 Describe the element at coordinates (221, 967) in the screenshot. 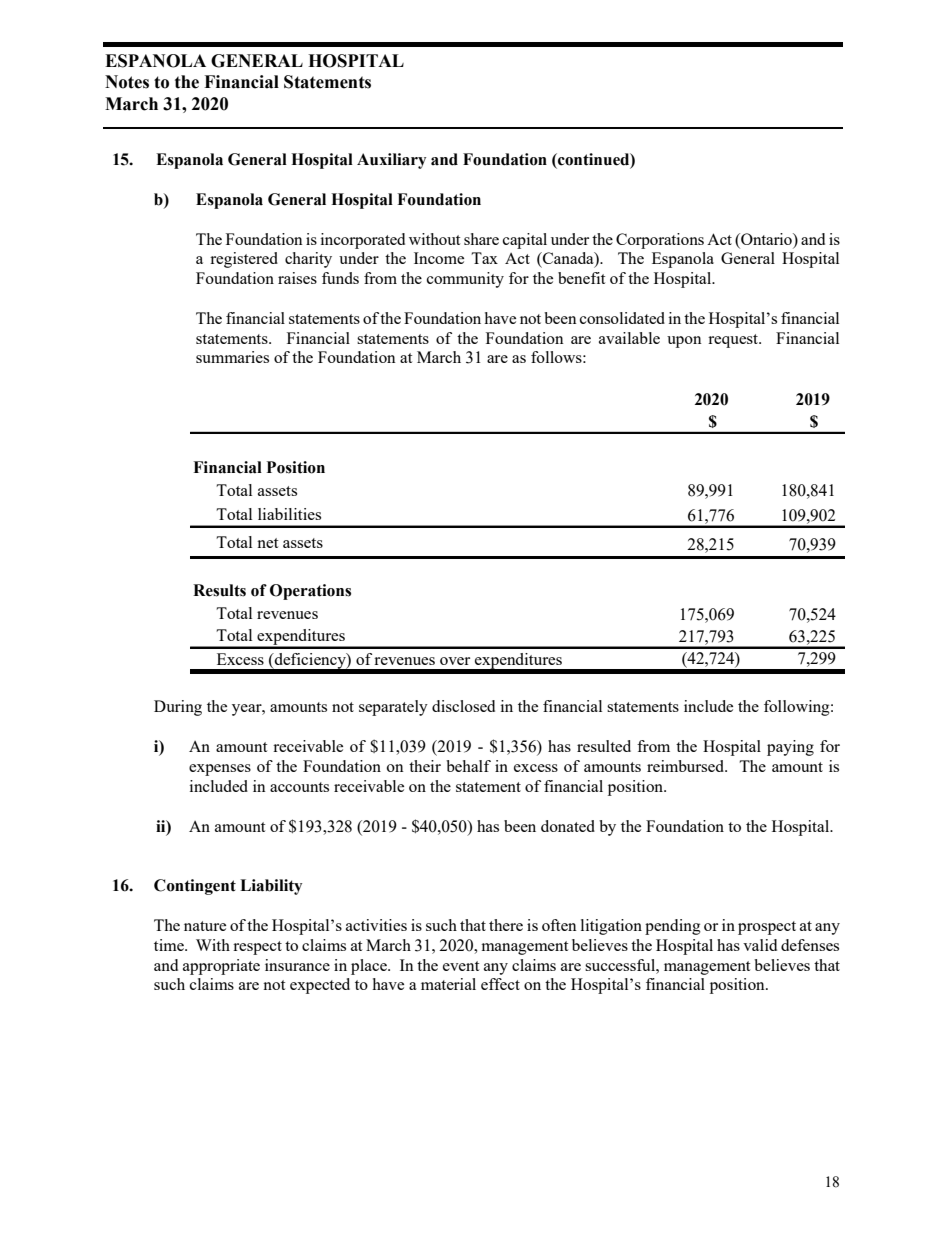

I see `appropriate` at that location.
